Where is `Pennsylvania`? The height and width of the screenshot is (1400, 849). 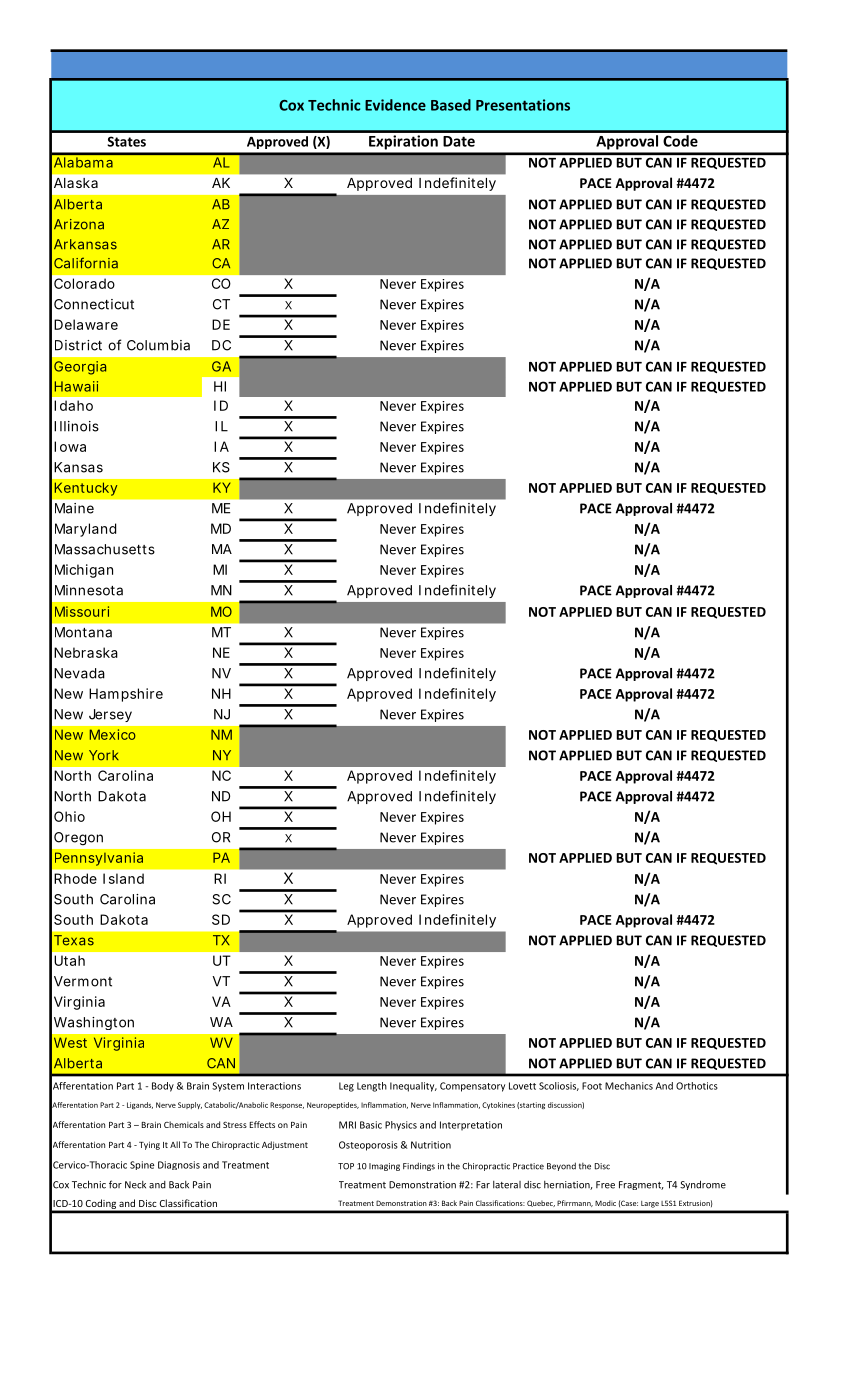
Pennsylvania is located at coordinates (99, 859).
